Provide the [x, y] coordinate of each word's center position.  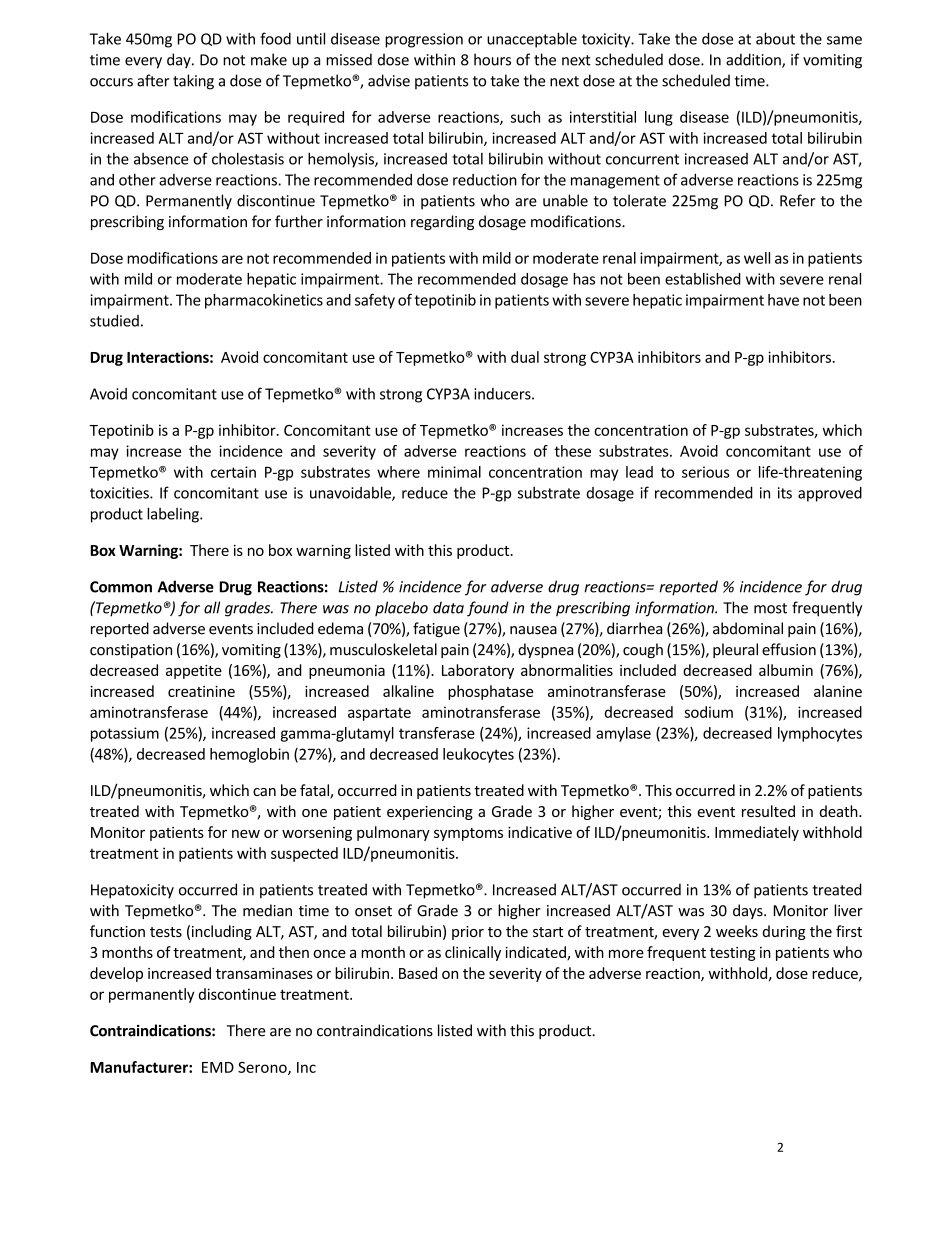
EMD [218, 1067]
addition [754, 60]
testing [733, 954]
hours [492, 59]
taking [193, 82]
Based [418, 973]
